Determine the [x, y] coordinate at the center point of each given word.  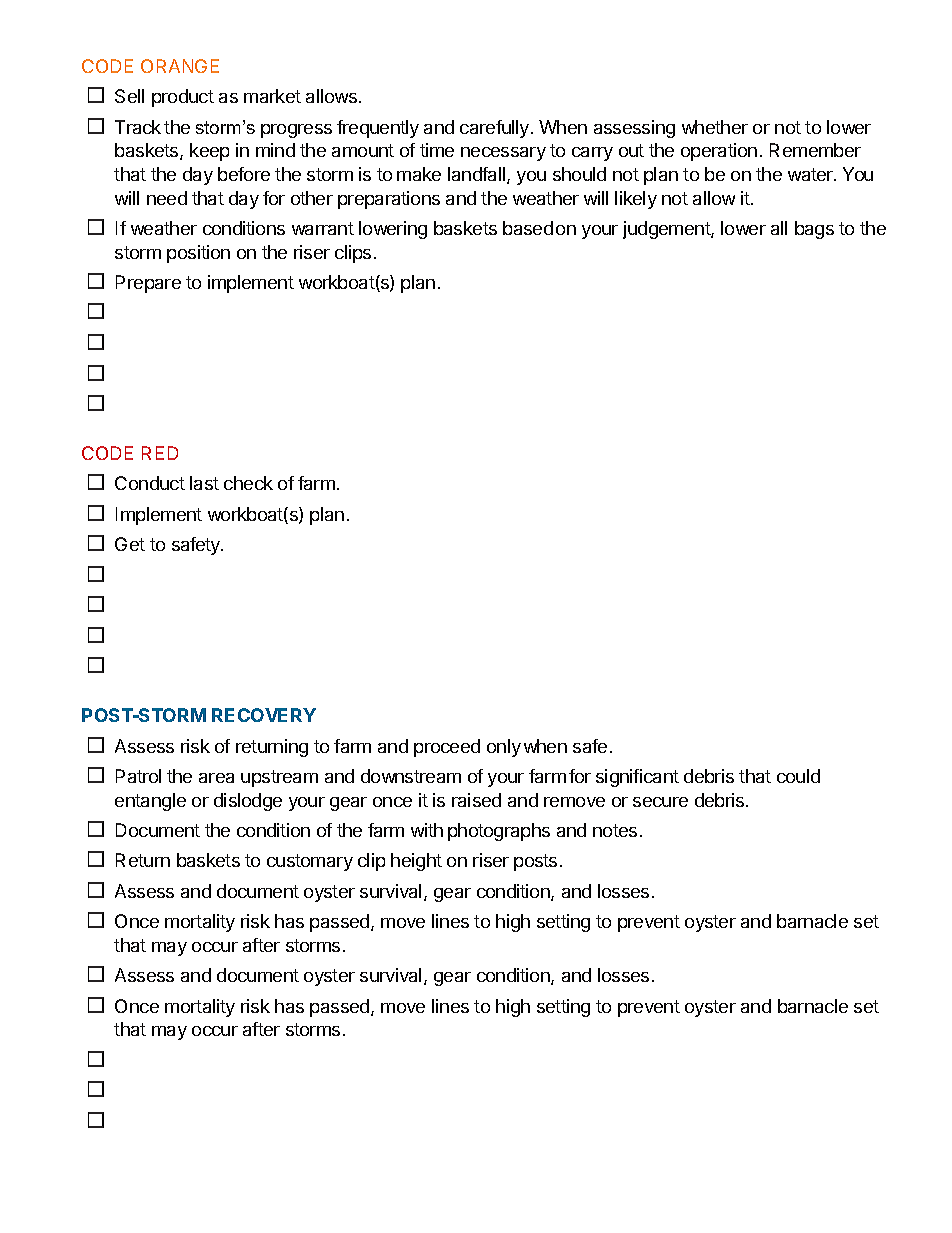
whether [715, 127]
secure [660, 802]
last [204, 483]
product [183, 98]
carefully [494, 129]
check [248, 483]
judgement [667, 230]
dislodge [248, 802]
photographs [499, 832]
